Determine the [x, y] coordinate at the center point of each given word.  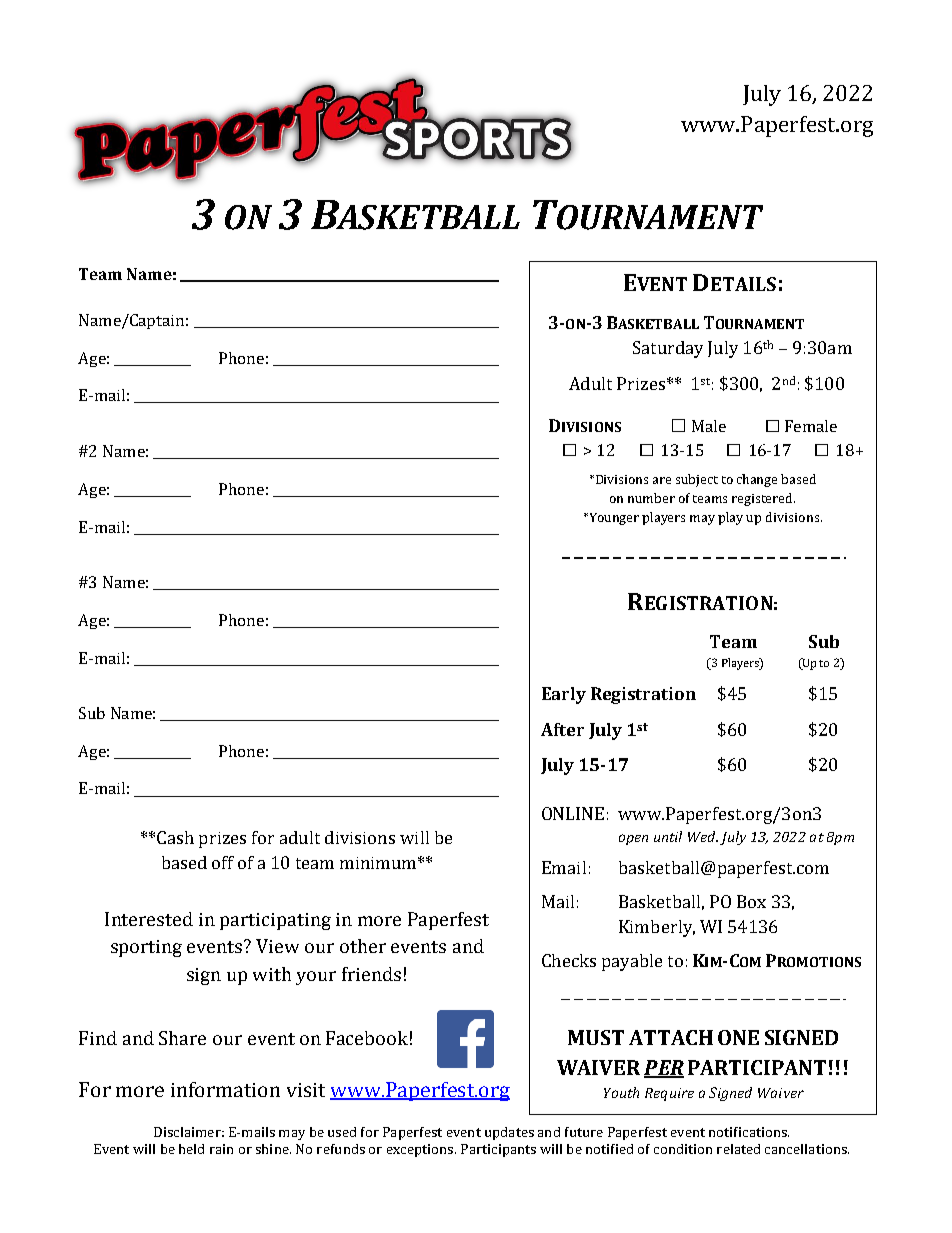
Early [564, 695]
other [363, 946]
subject [697, 480]
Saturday [668, 349]
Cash [175, 837]
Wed [703, 836]
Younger [613, 519]
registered [763, 499]
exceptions [421, 1150]
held [191, 1149]
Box [751, 901]
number [651, 498]
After [562, 729]
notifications [749, 1132]
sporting [146, 948]
